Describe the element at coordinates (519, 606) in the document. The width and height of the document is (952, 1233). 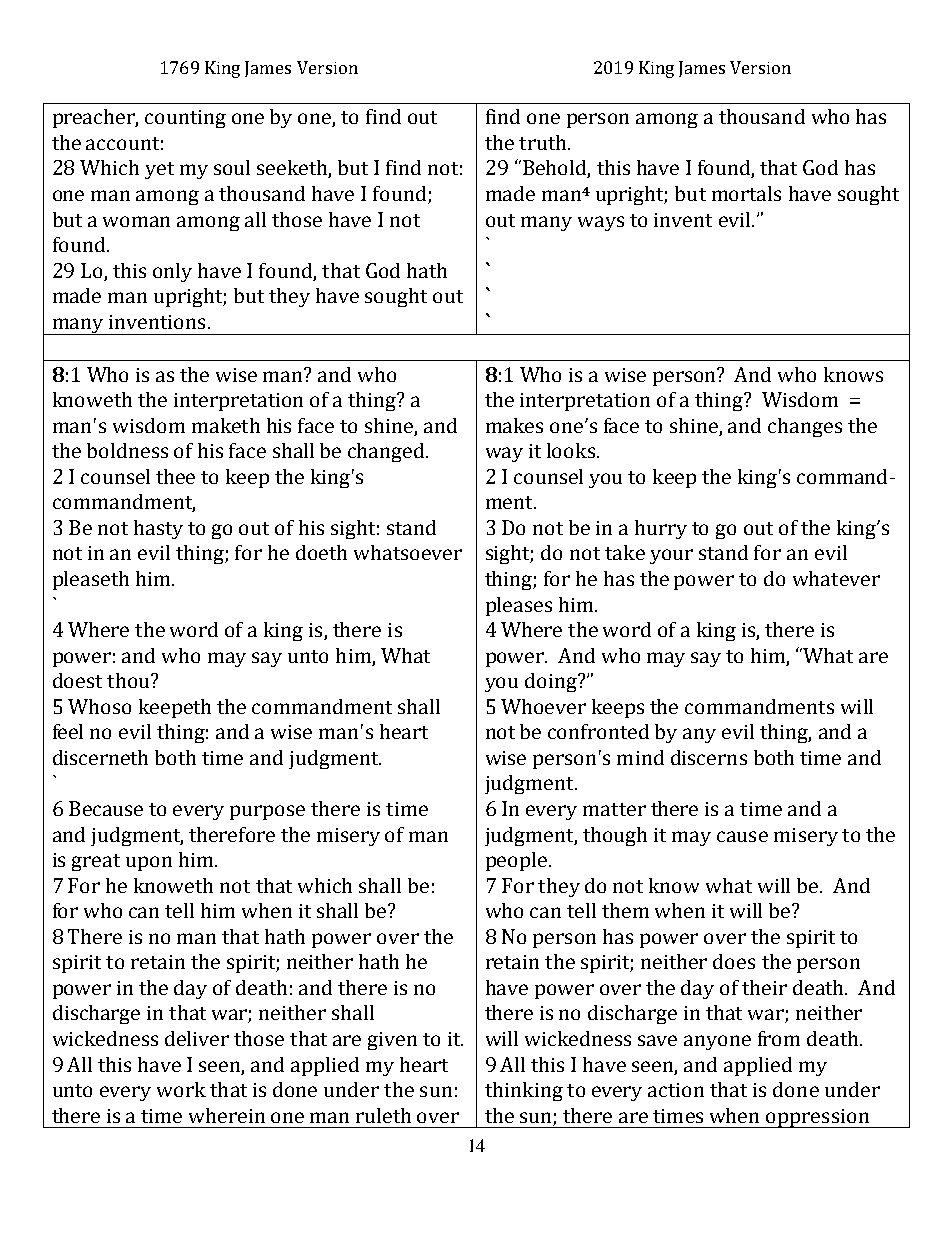
I see `pleases` at that location.
